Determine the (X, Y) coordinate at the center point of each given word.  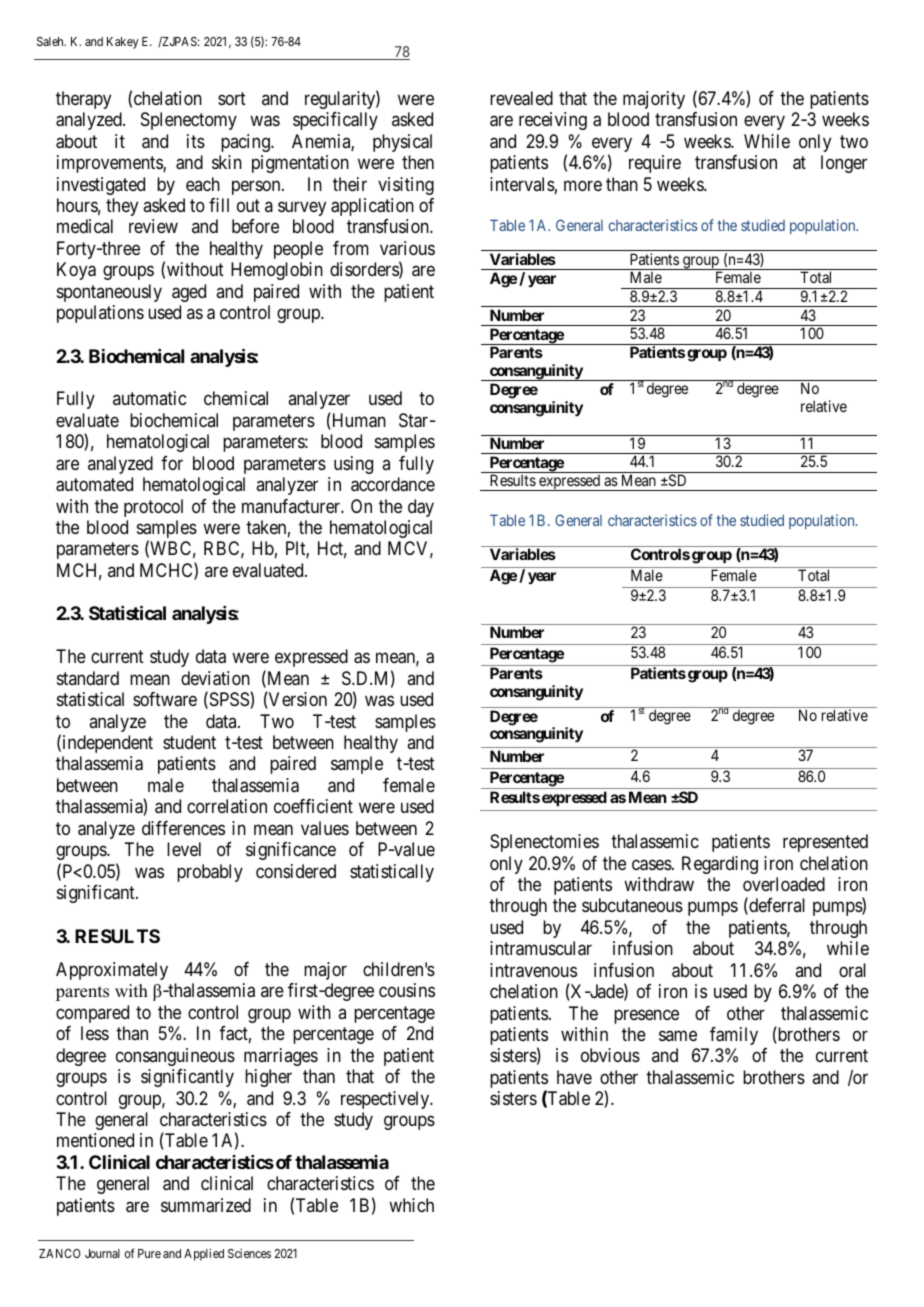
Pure (149, 1253)
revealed (521, 98)
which (411, 1205)
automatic (149, 398)
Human (358, 421)
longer (844, 164)
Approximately (112, 971)
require (655, 164)
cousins (407, 990)
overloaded (784, 884)
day (421, 508)
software (165, 699)
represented (825, 843)
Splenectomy (189, 121)
